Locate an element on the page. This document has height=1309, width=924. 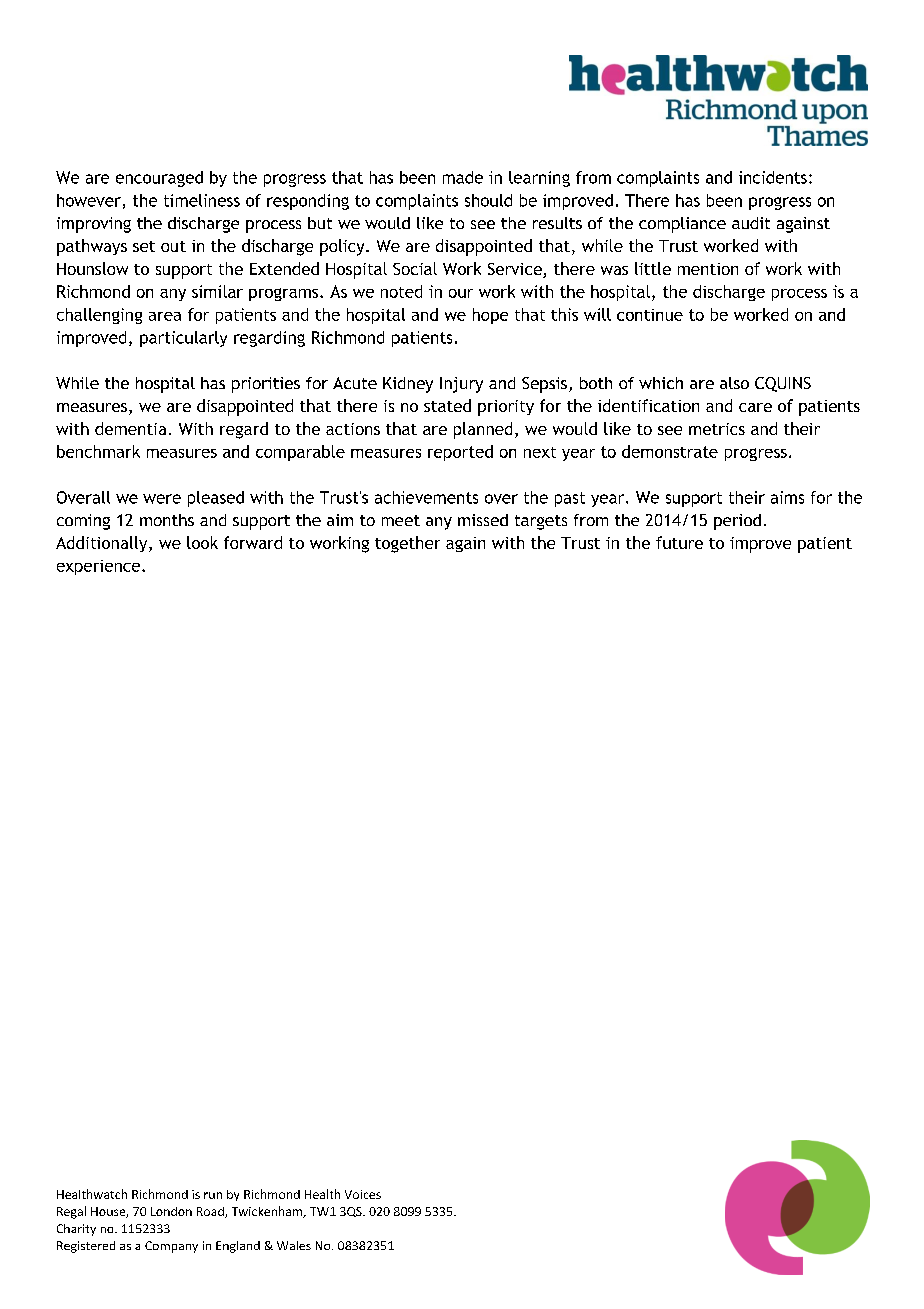
Voices is located at coordinates (363, 1194).
